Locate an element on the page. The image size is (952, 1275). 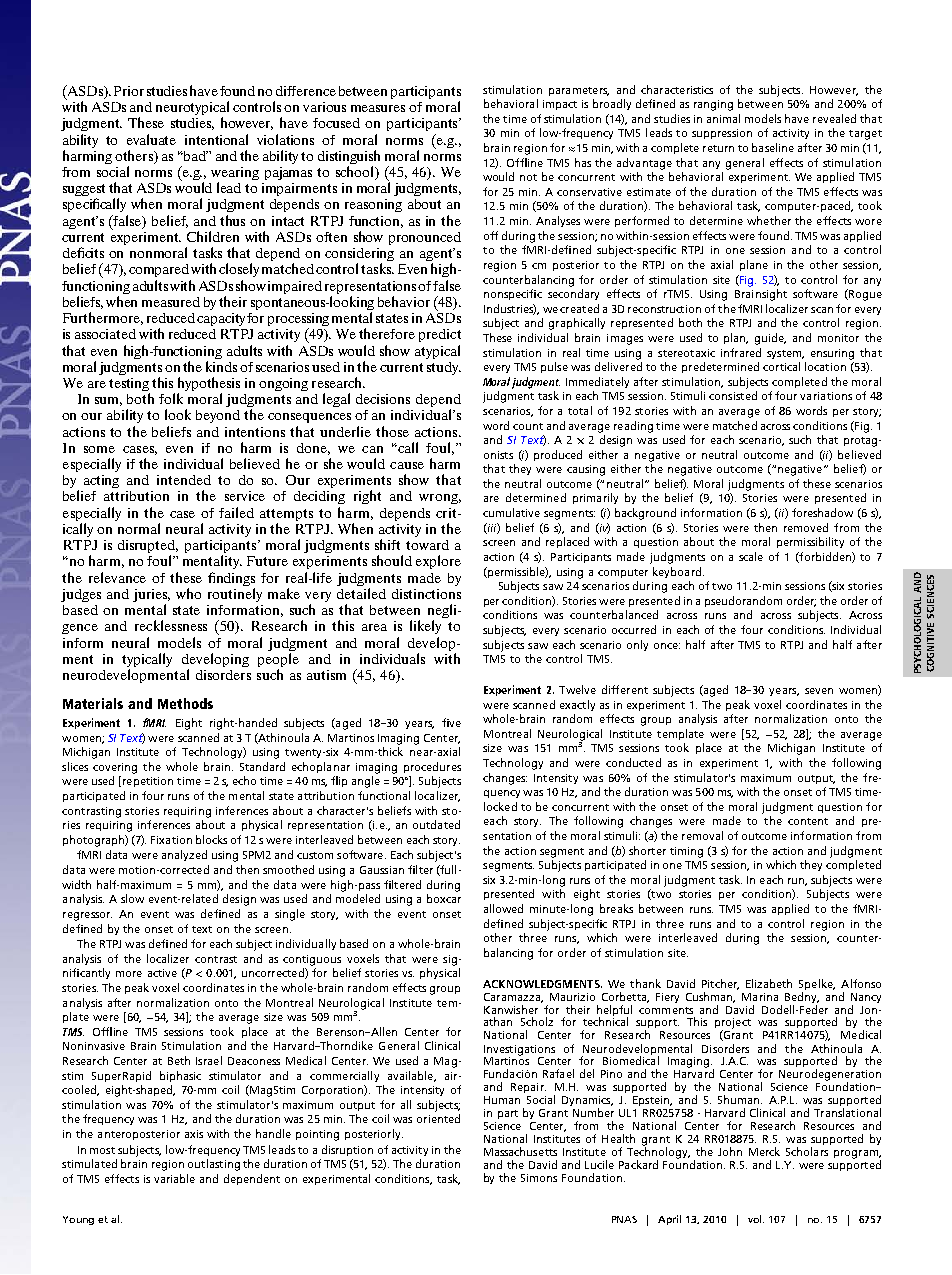
impact is located at coordinates (560, 105).
